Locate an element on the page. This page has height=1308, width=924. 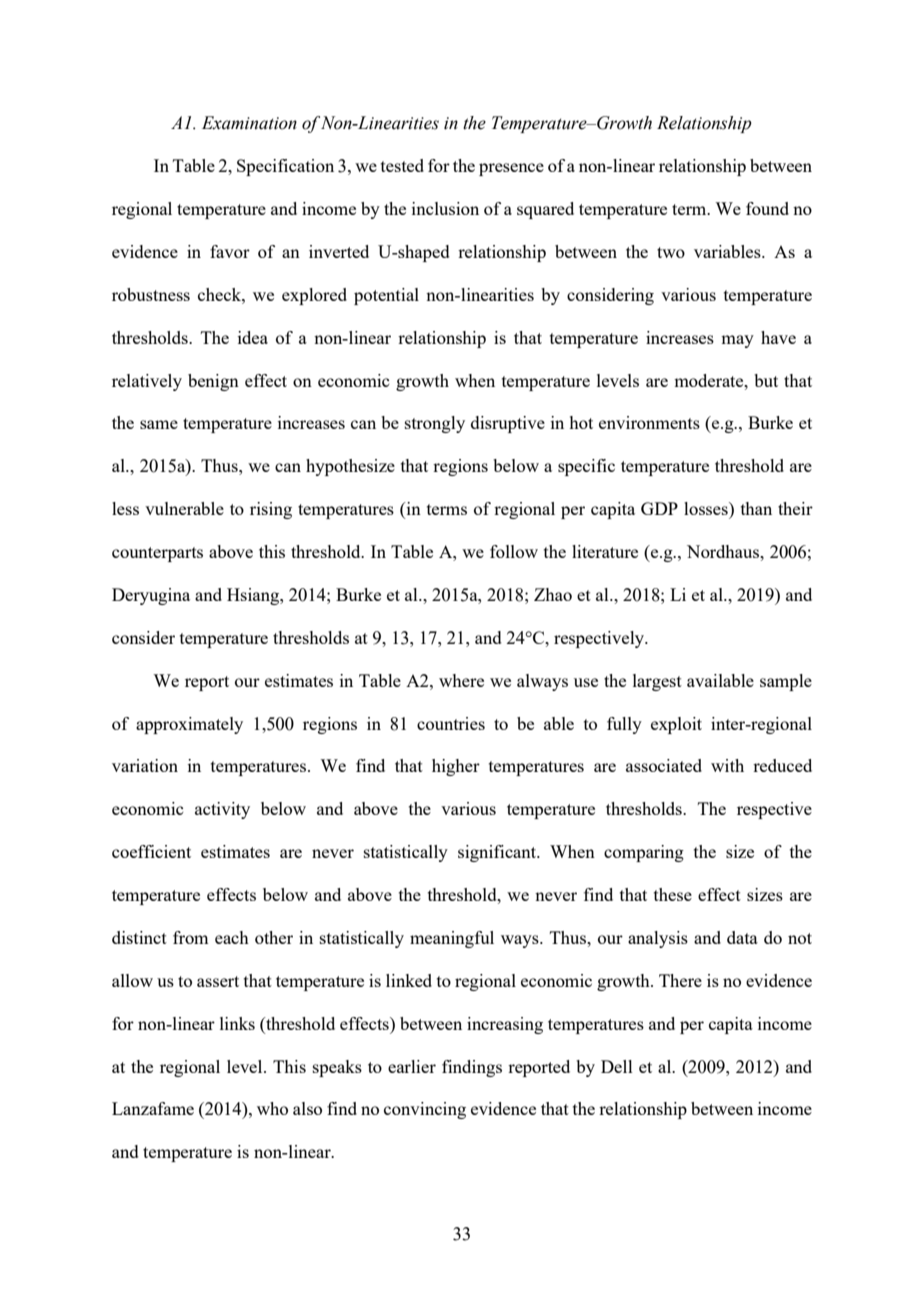
losses is located at coordinates (707, 508).
